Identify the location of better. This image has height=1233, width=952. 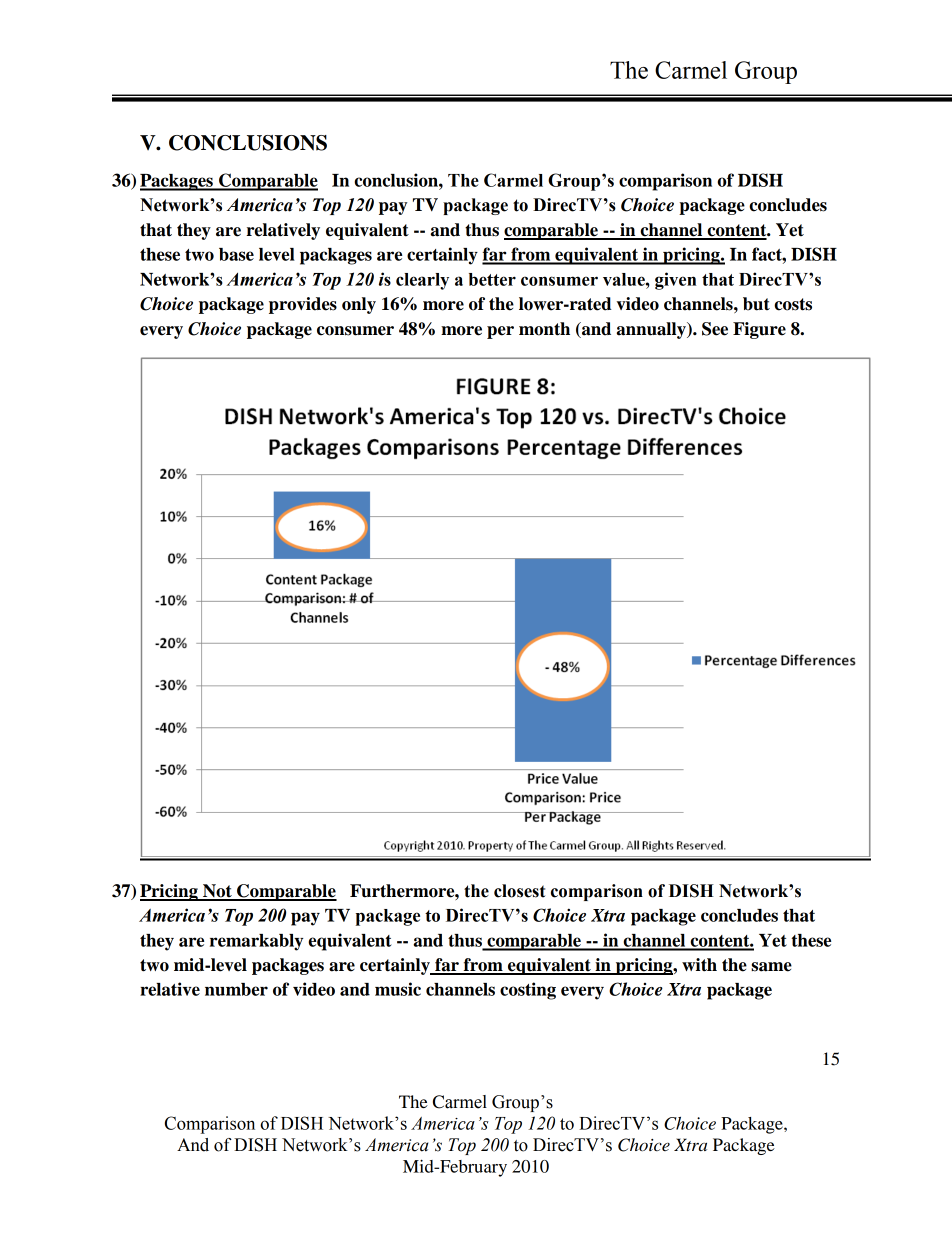
(492, 279).
